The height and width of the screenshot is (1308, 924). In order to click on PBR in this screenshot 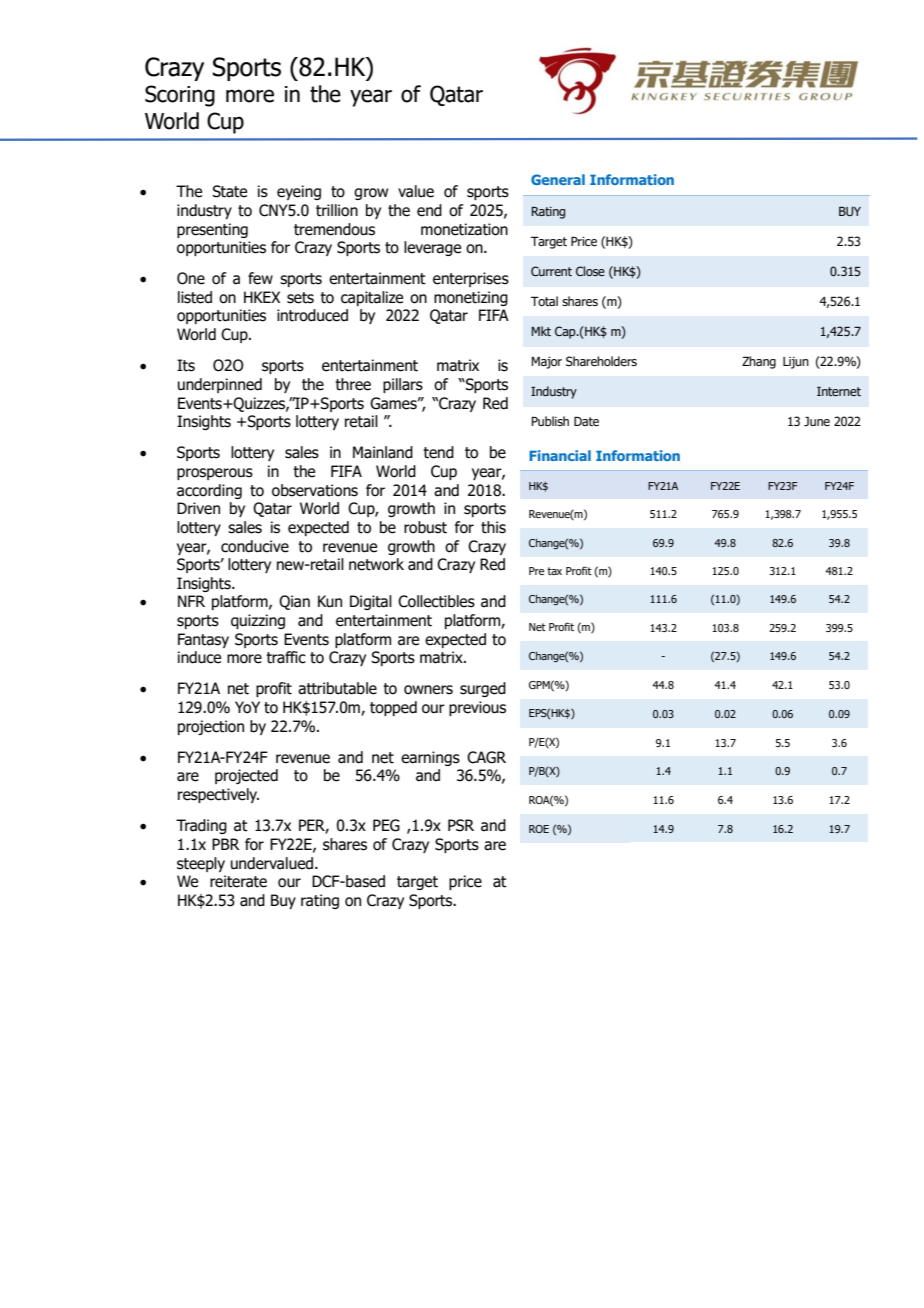, I will do `click(226, 844)`.
